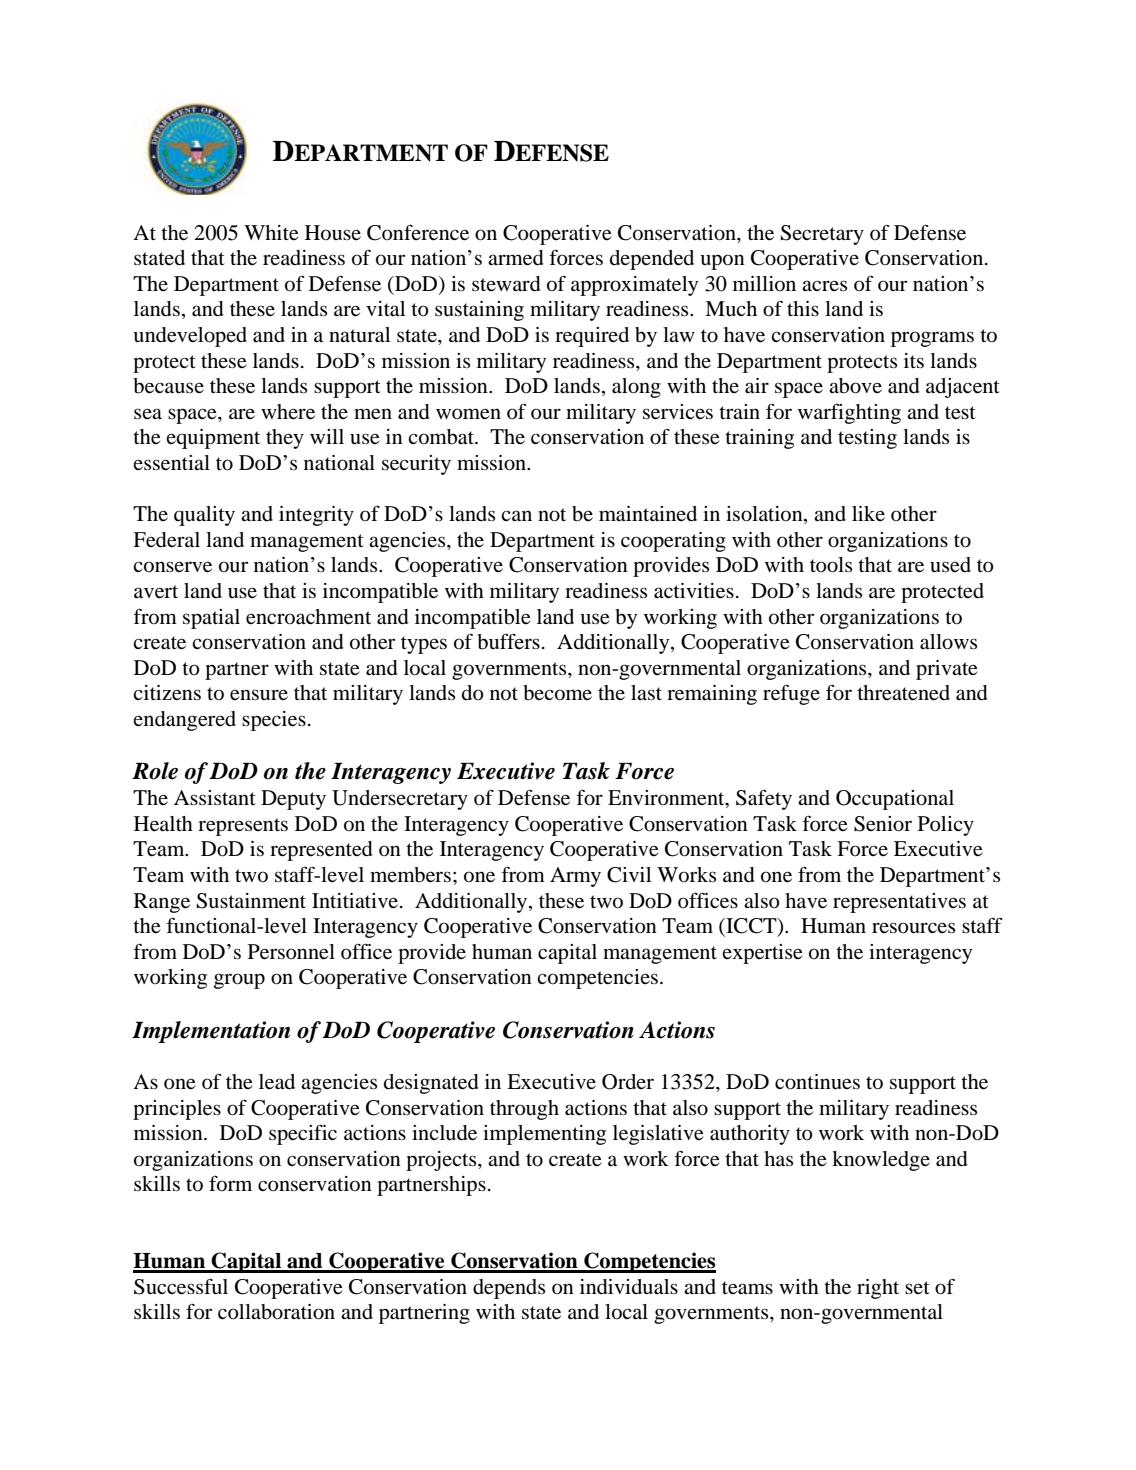 This image has height=1470, width=1136. What do you see at coordinates (824, 285) in the image?
I see `acres` at bounding box center [824, 285].
